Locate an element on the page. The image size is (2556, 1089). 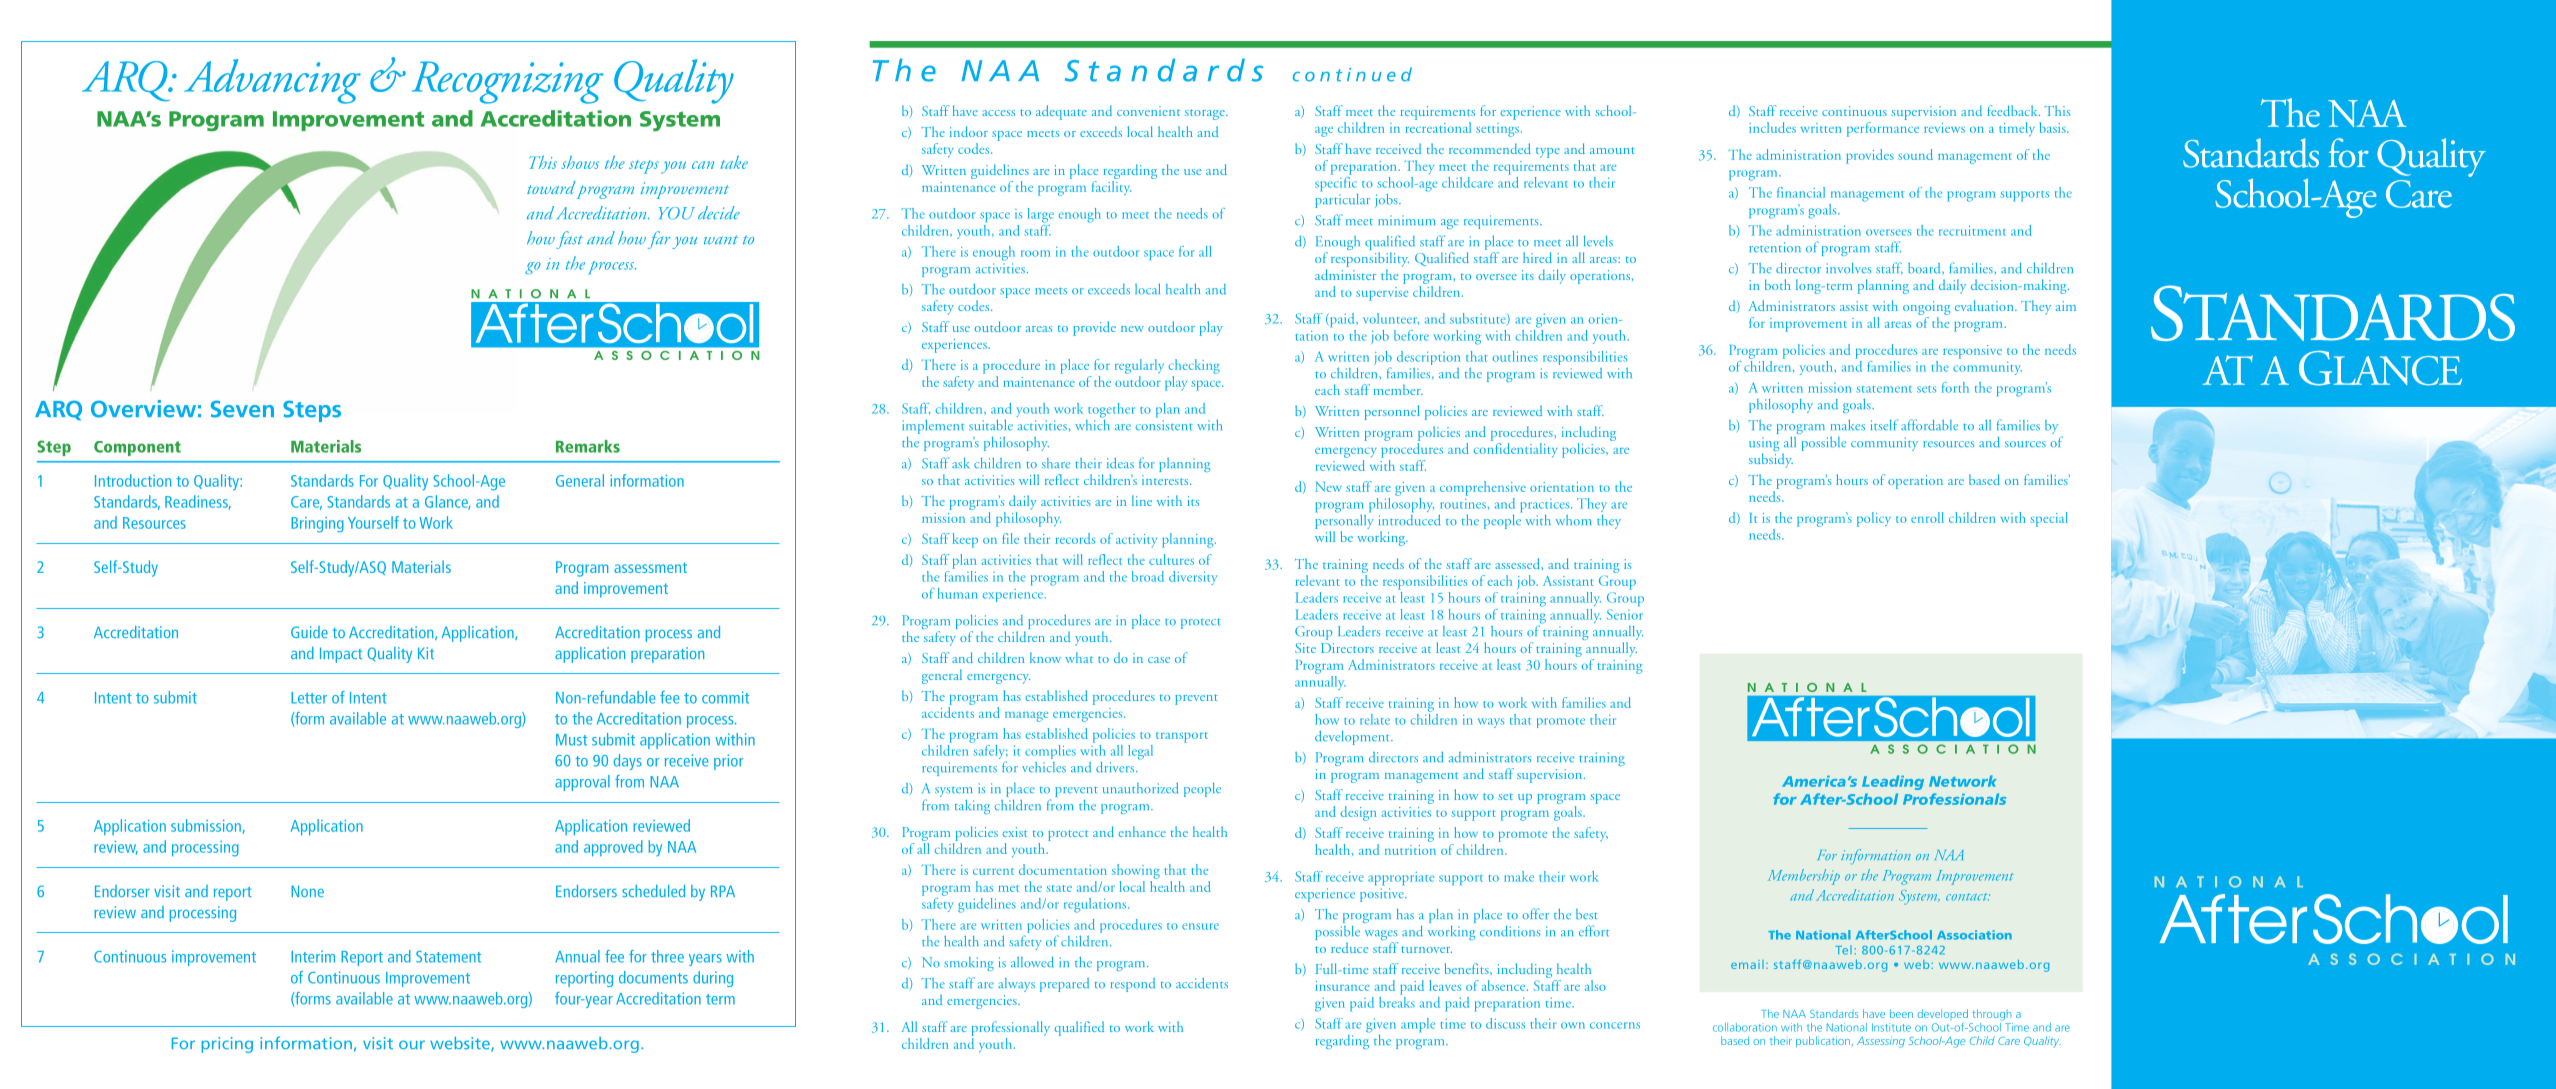
enhance is located at coordinates (1142, 831).
